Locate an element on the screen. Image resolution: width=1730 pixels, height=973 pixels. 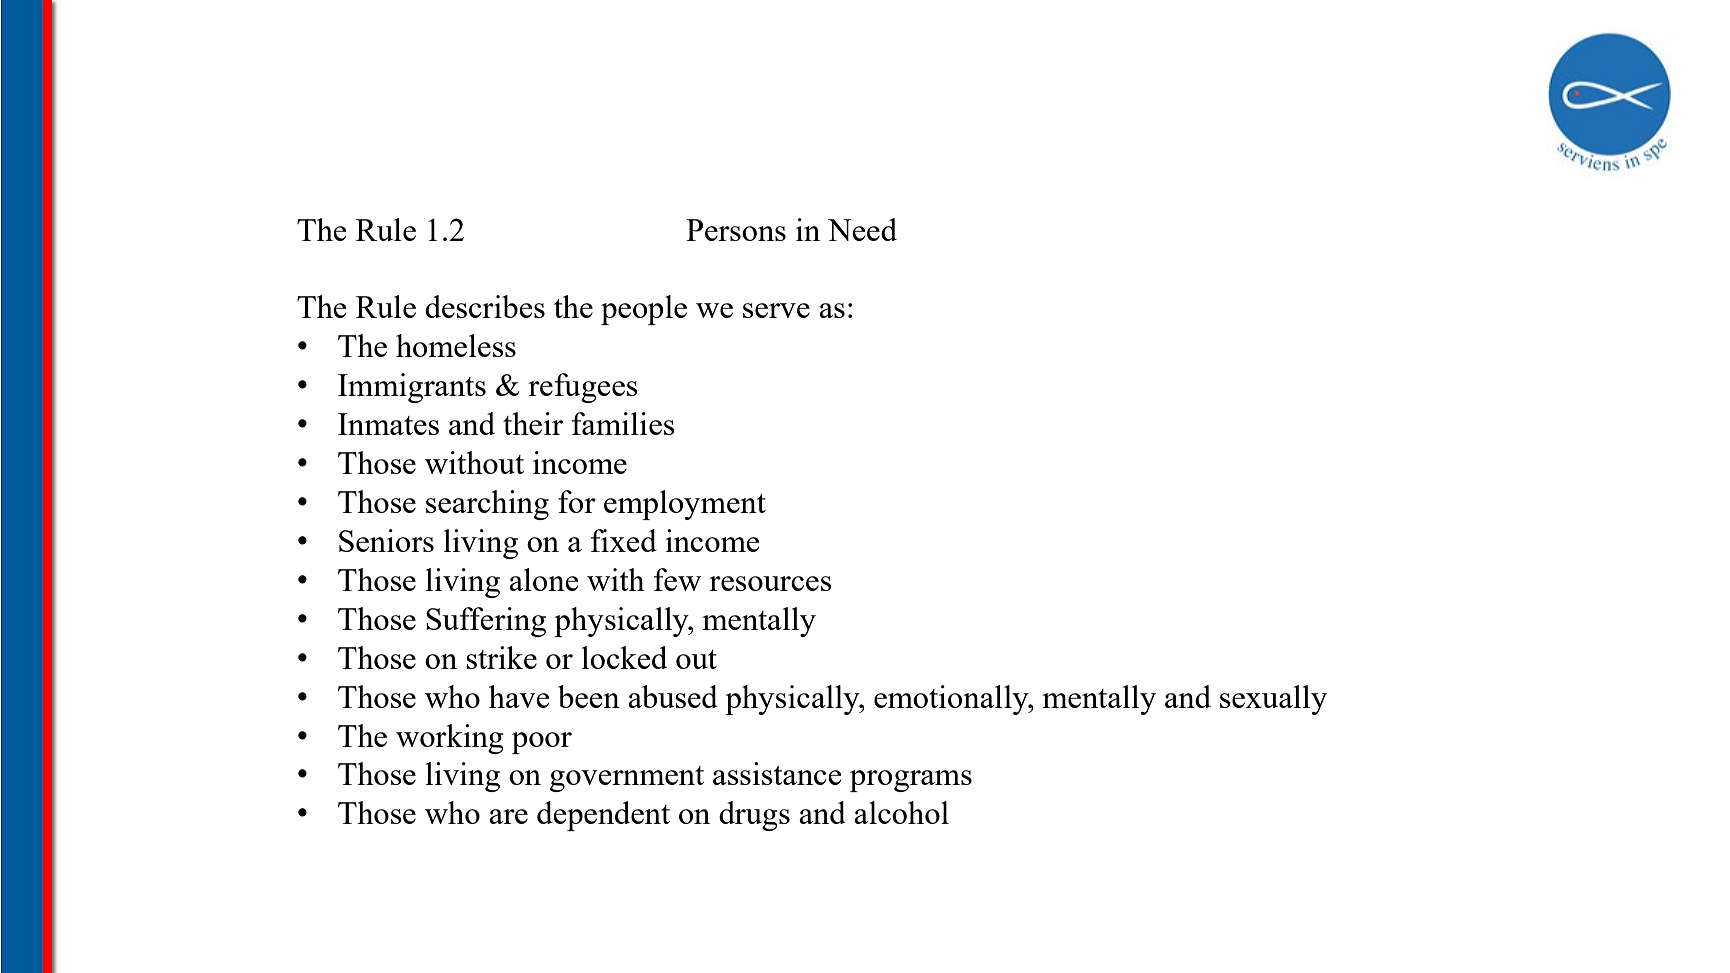
describes is located at coordinates (485, 306).
